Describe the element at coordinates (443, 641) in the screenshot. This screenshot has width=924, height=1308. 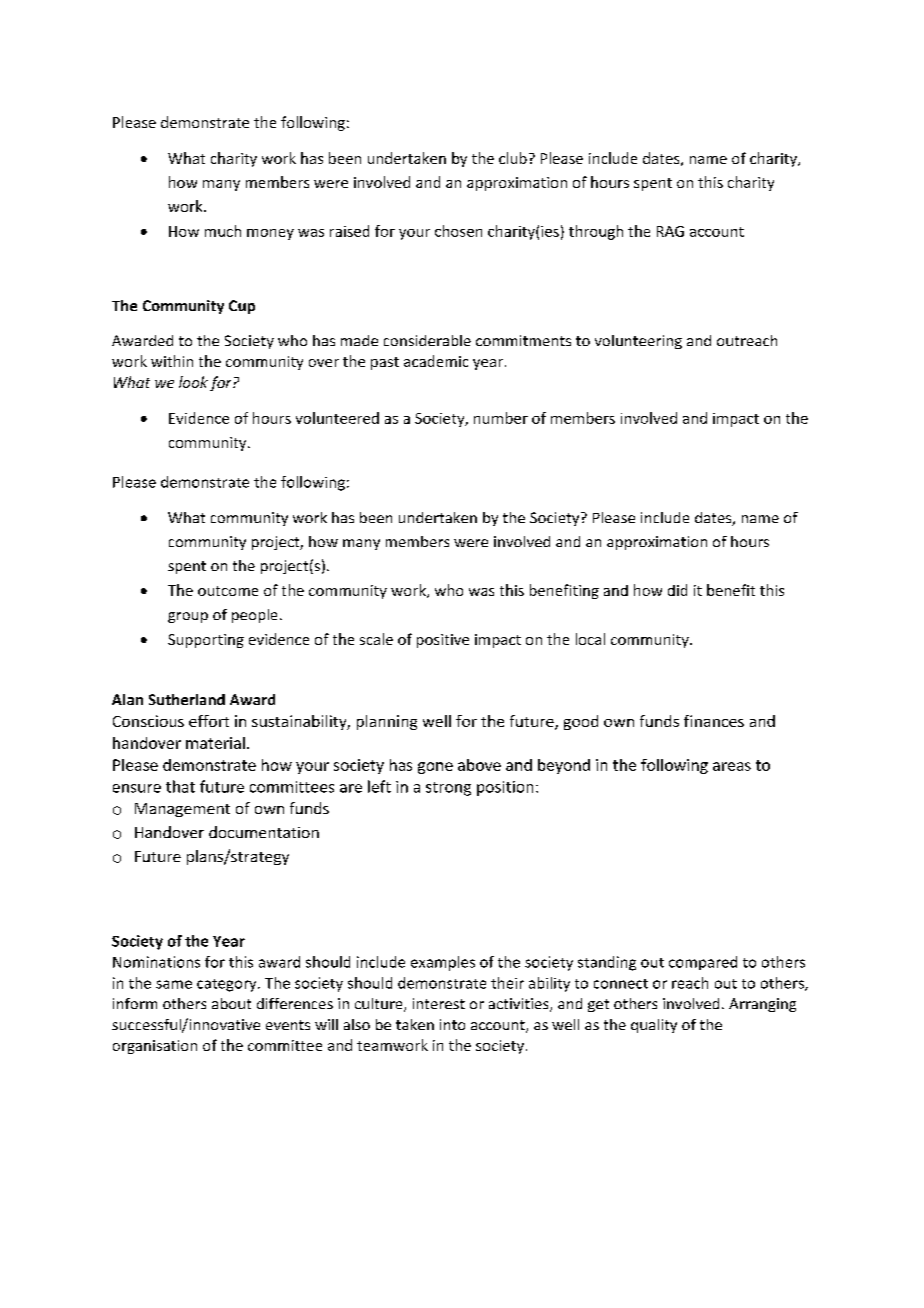
I see `positive` at that location.
